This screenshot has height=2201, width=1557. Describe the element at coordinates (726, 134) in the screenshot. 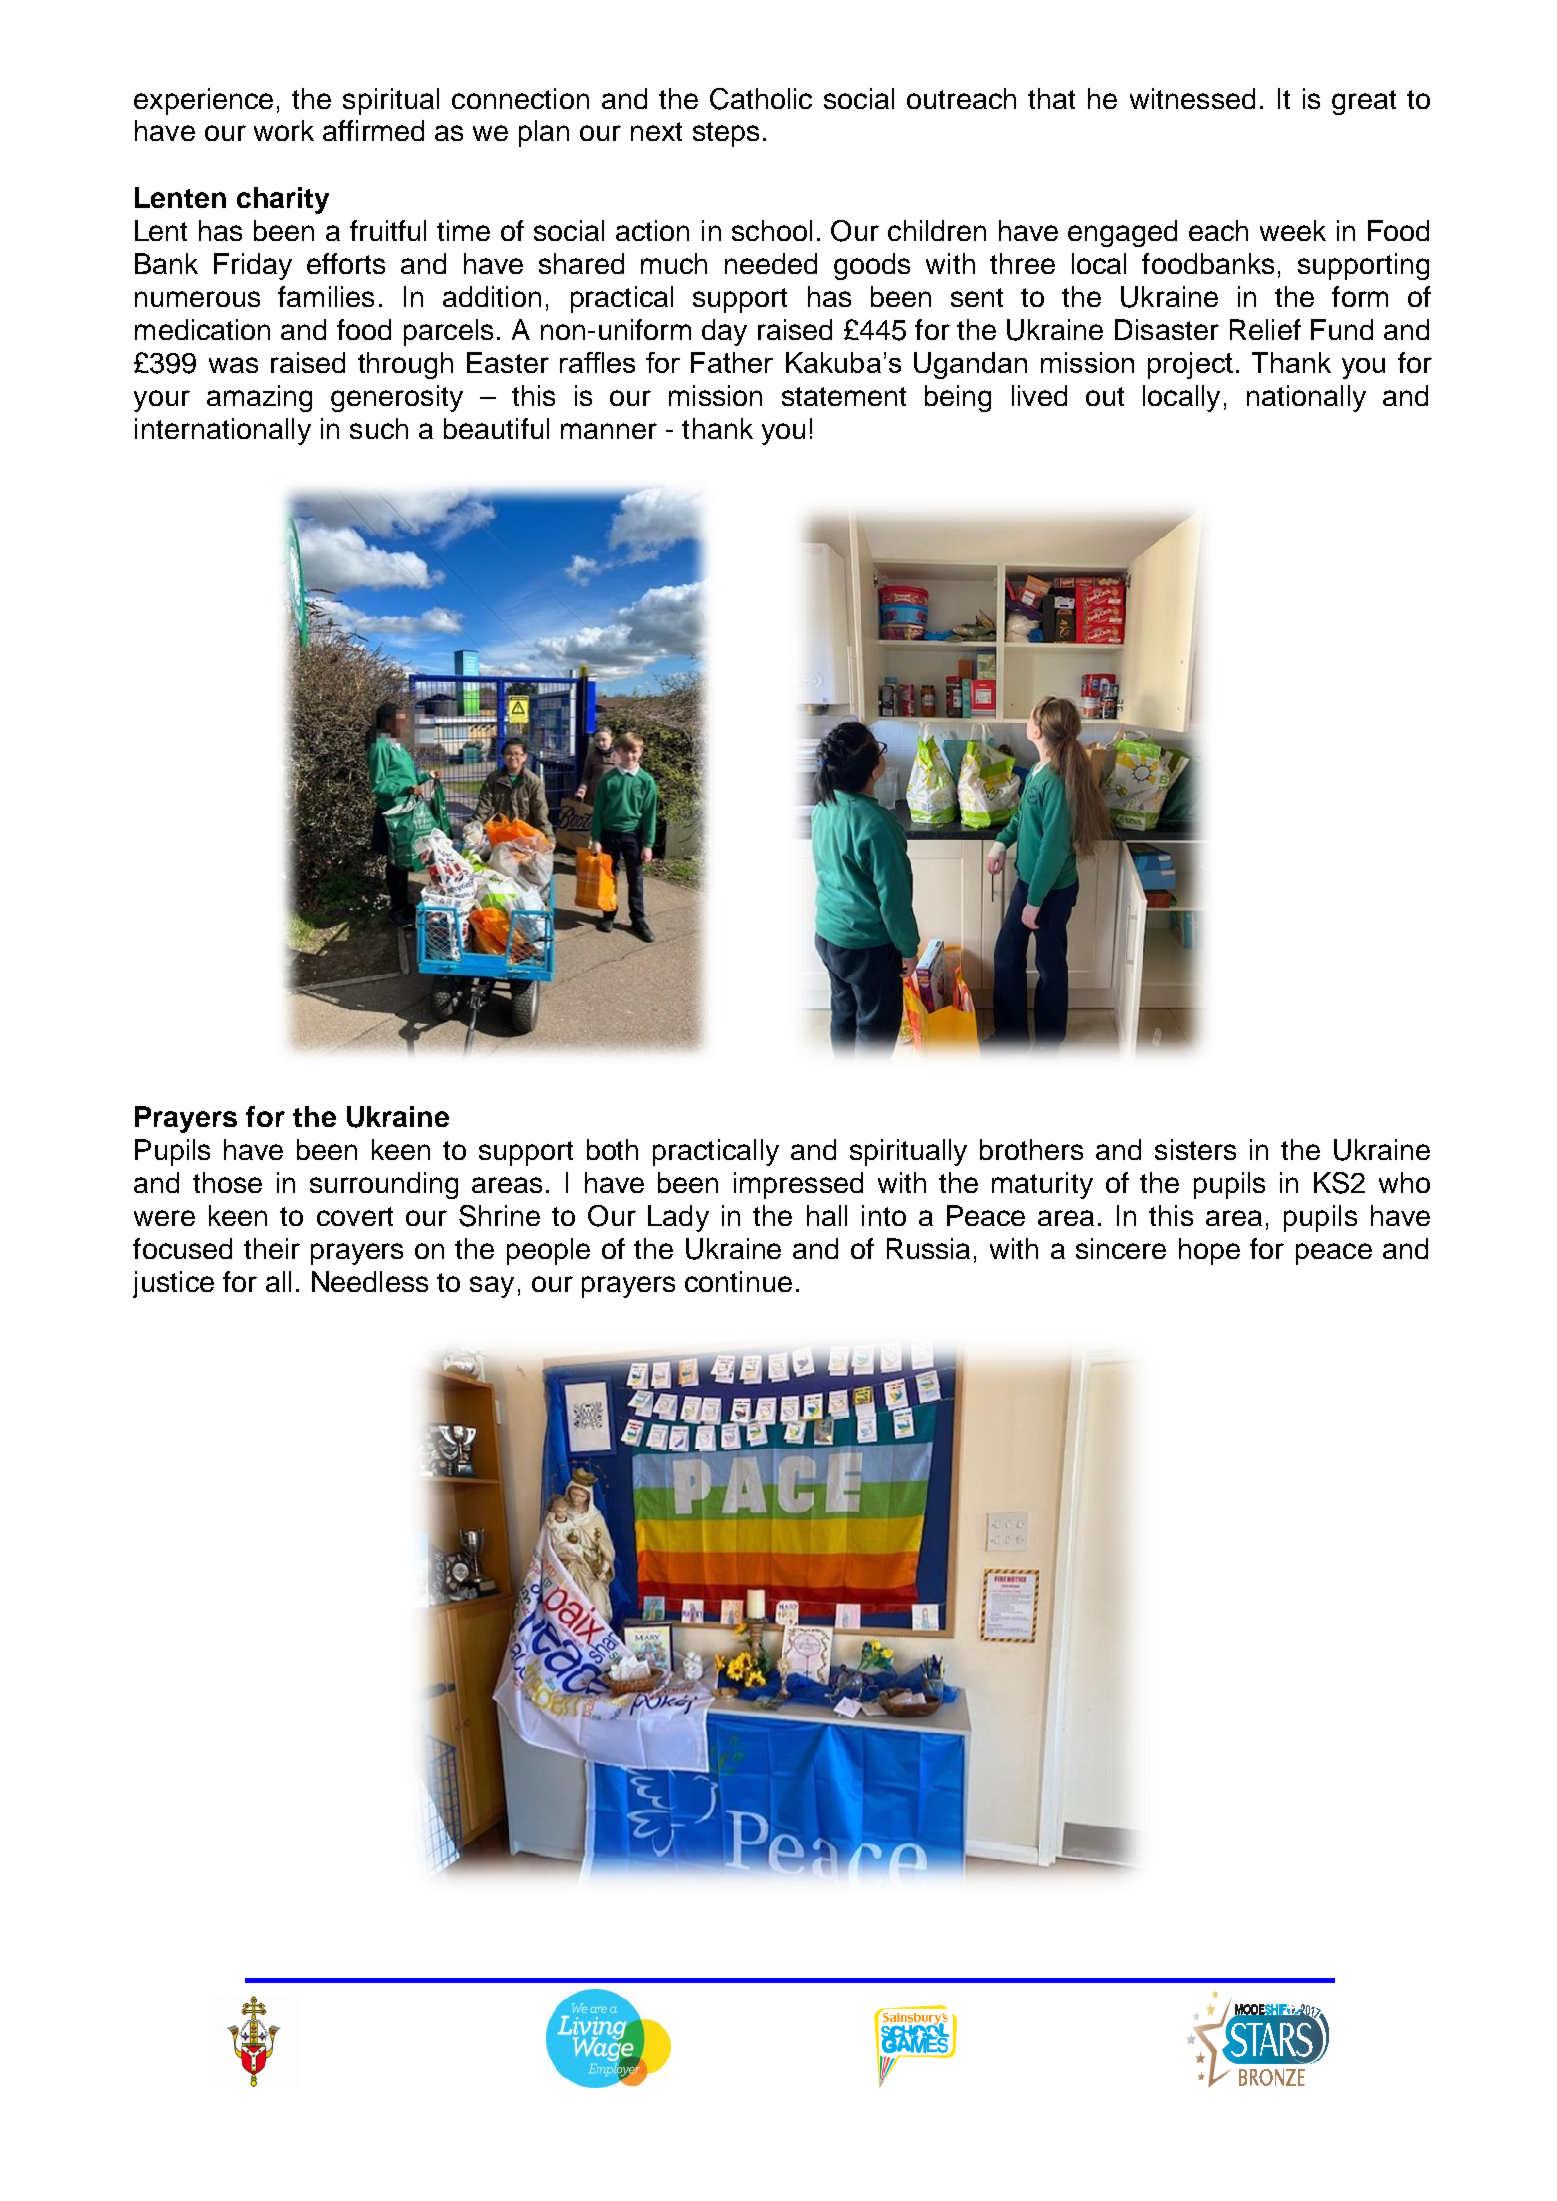

I see `steps` at that location.
